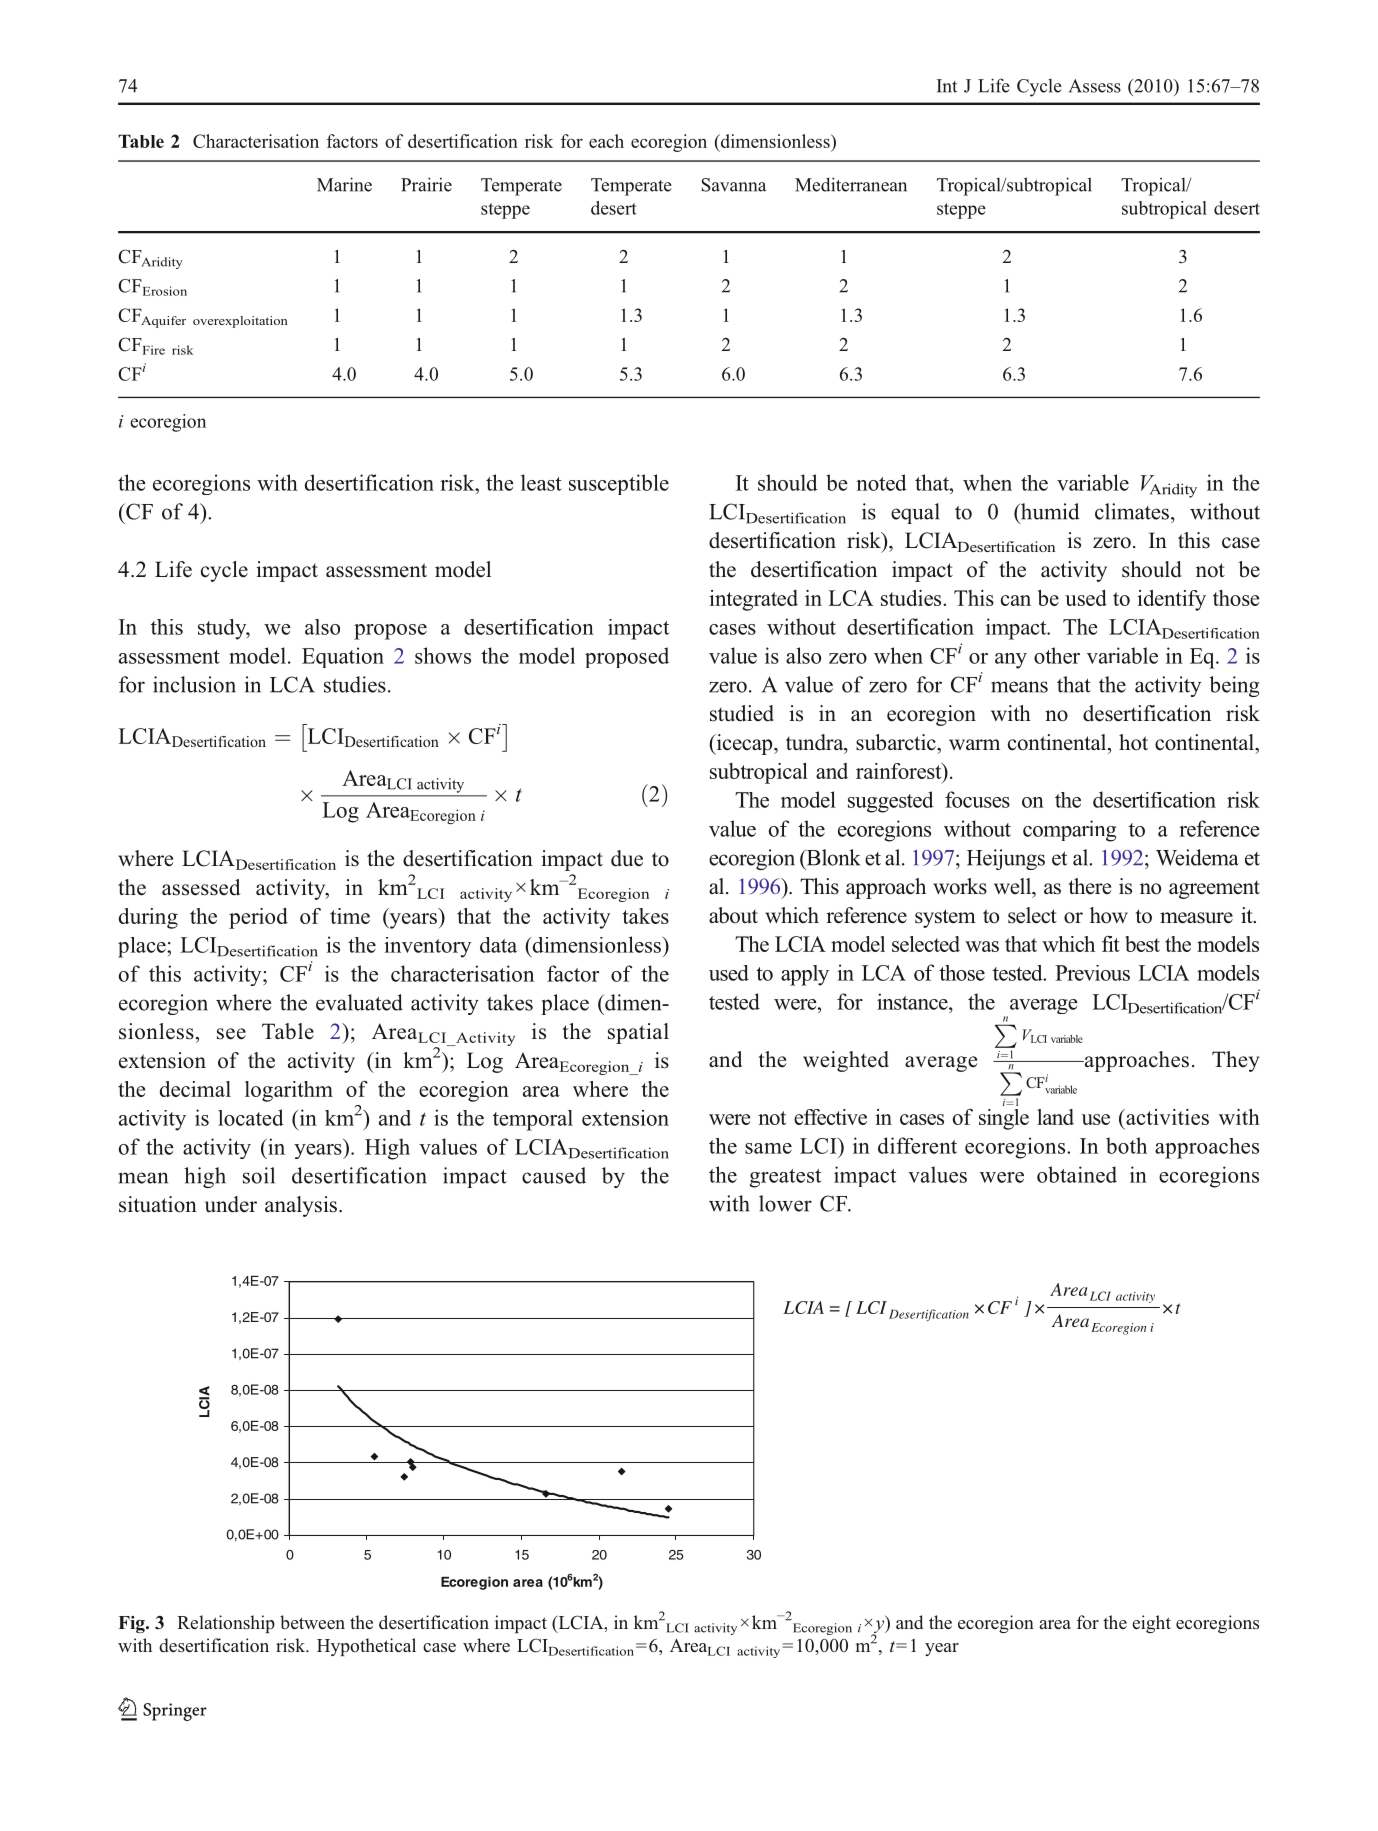  I want to click on lower, so click(785, 1203).
